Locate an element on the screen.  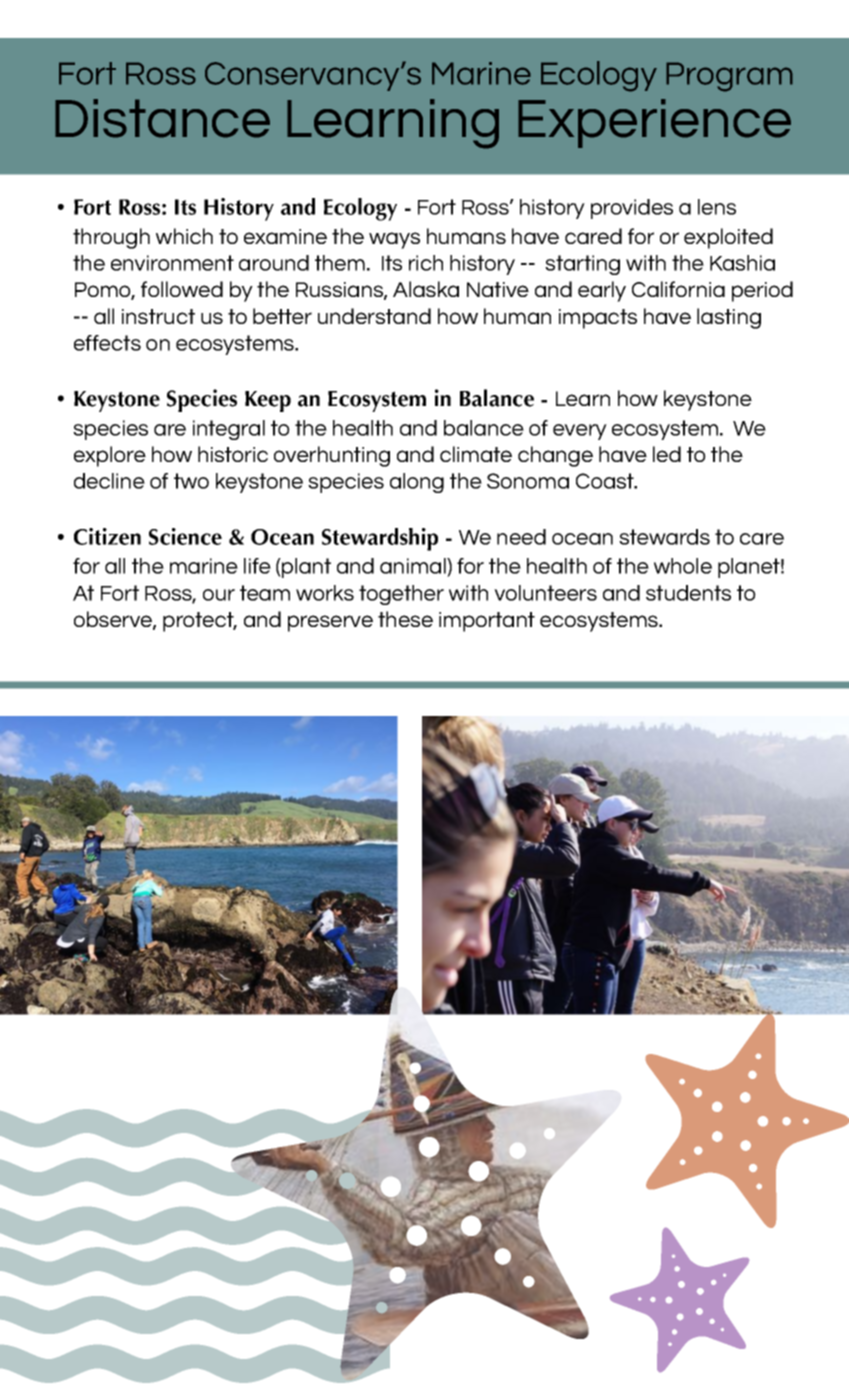
Experience is located at coordinates (654, 123).
